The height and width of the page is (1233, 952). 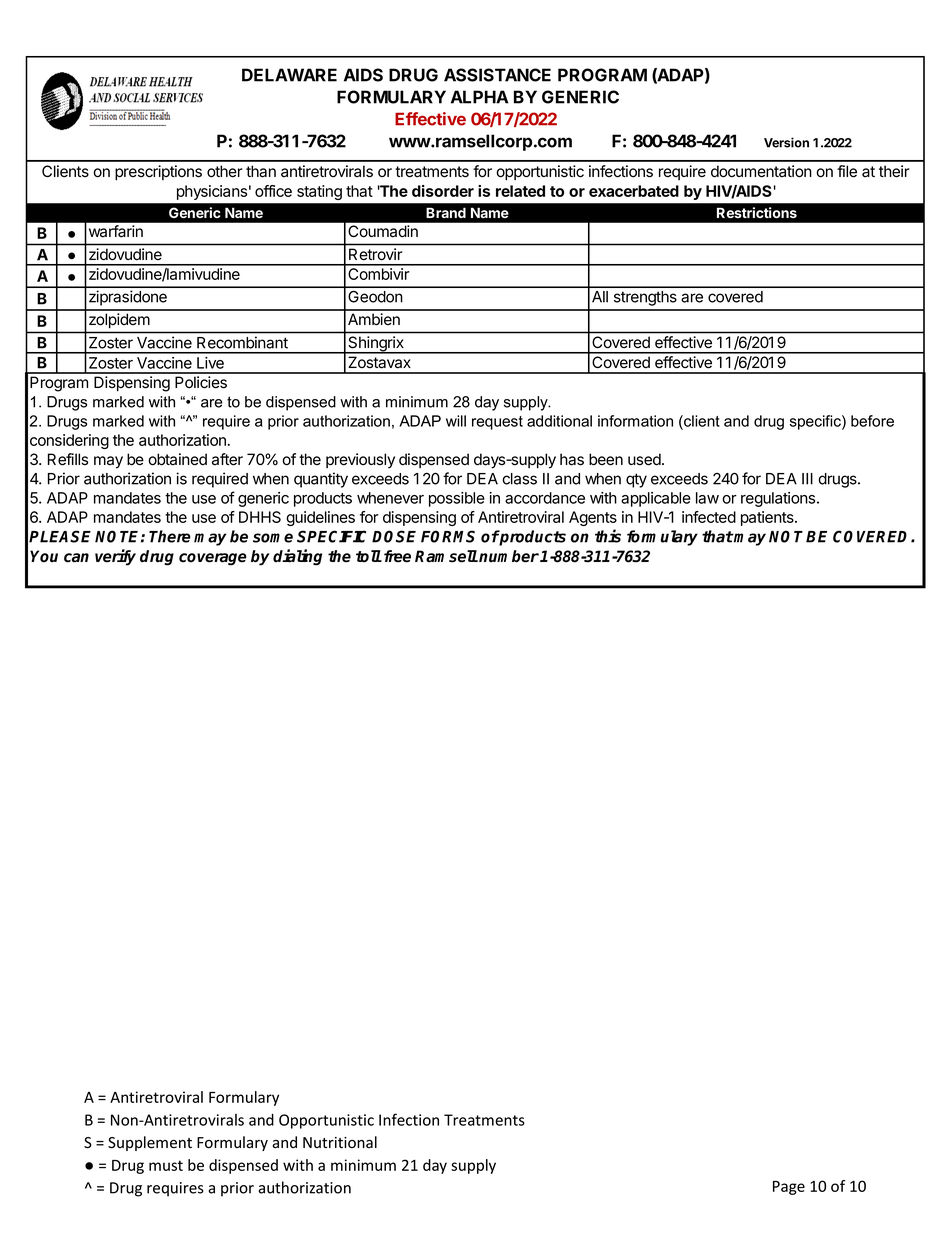 What do you see at coordinates (508, 556) in the page?
I see `number` at bounding box center [508, 556].
